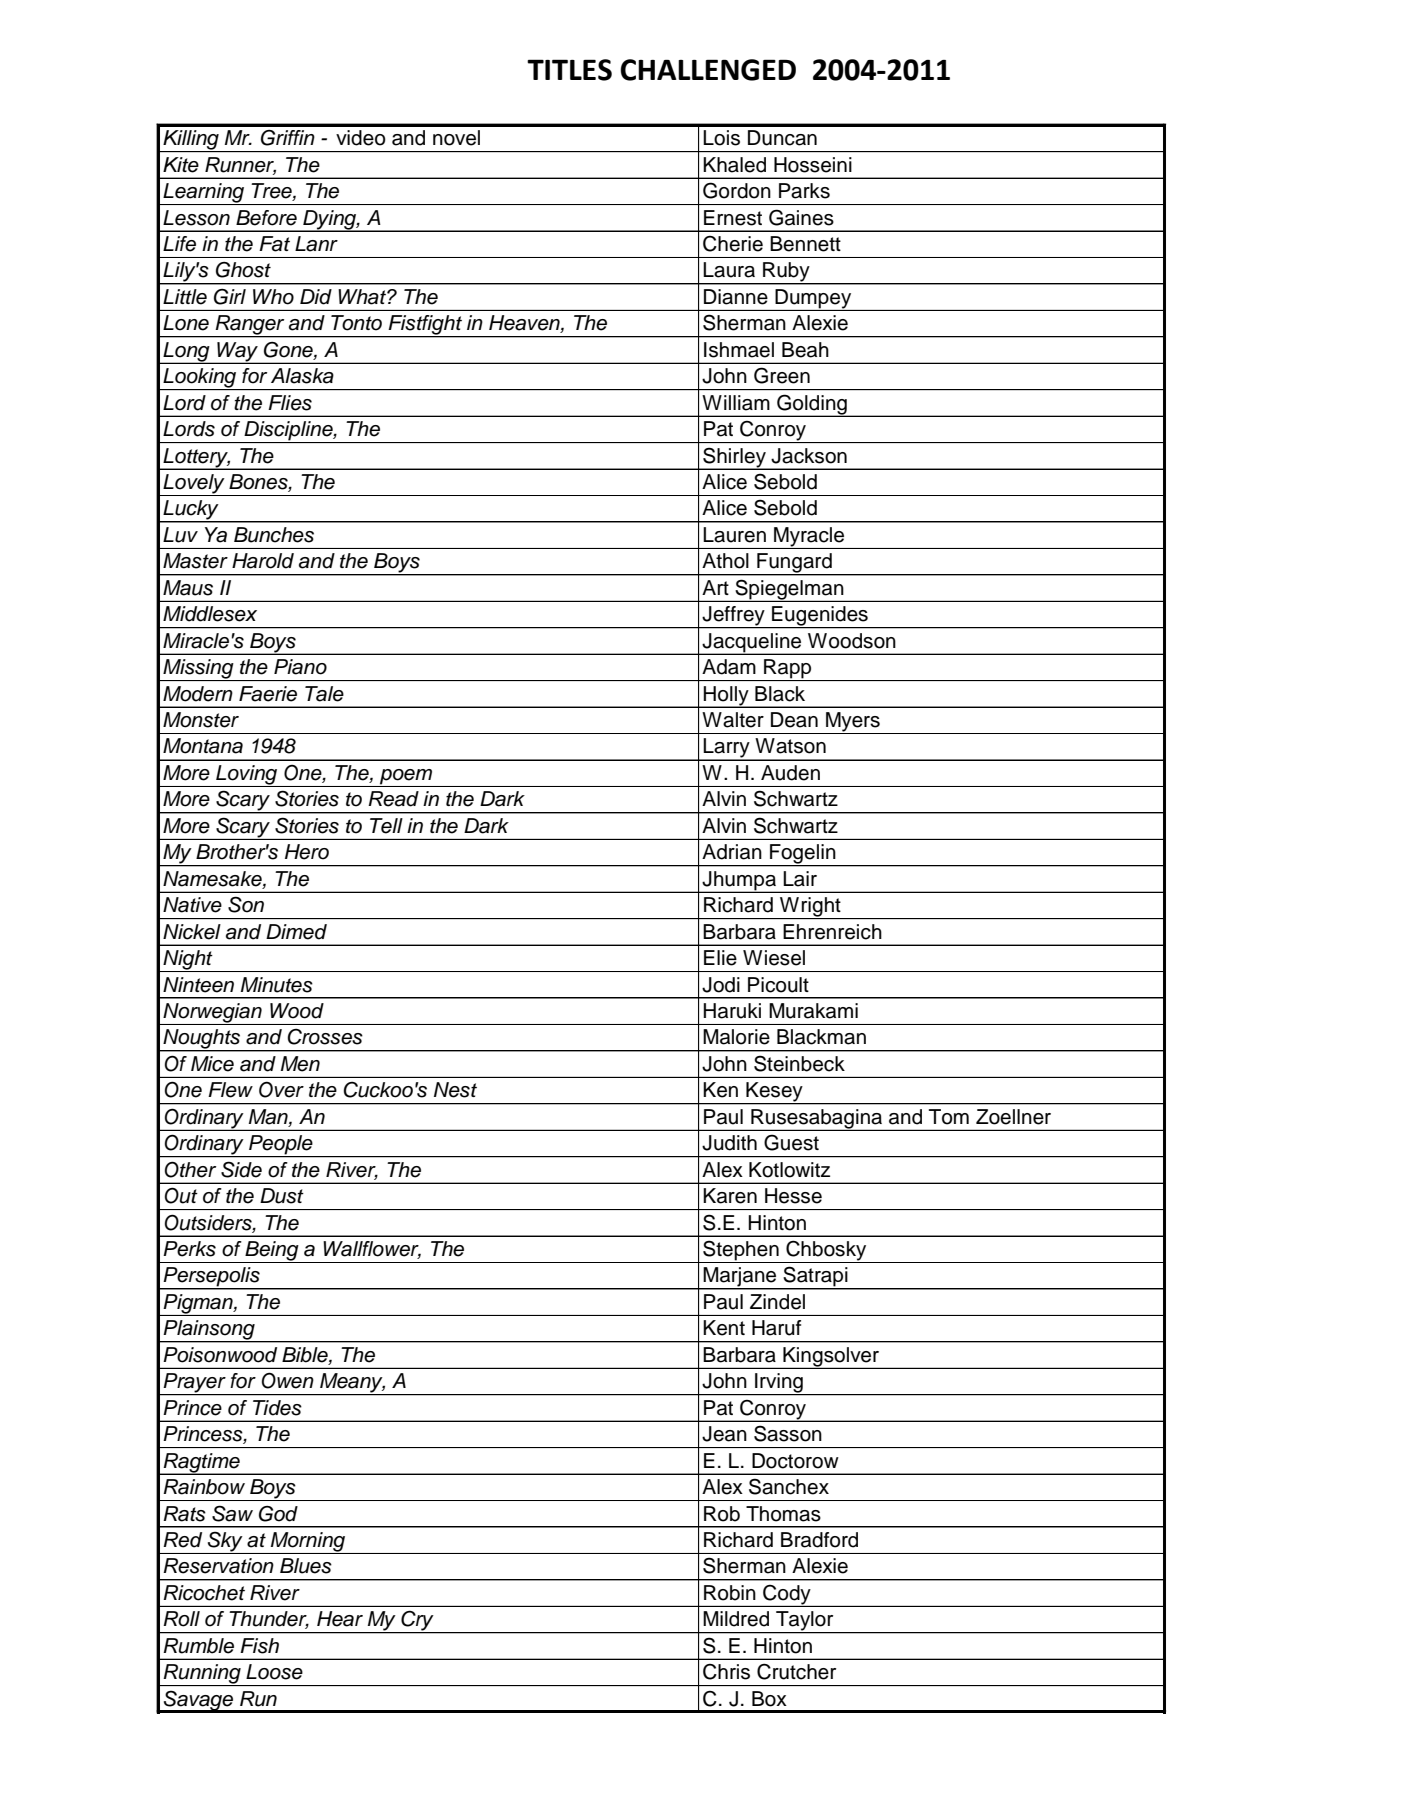 The width and height of the document is (1405, 1818). What do you see at coordinates (259, 1646) in the document?
I see `Fish` at bounding box center [259, 1646].
